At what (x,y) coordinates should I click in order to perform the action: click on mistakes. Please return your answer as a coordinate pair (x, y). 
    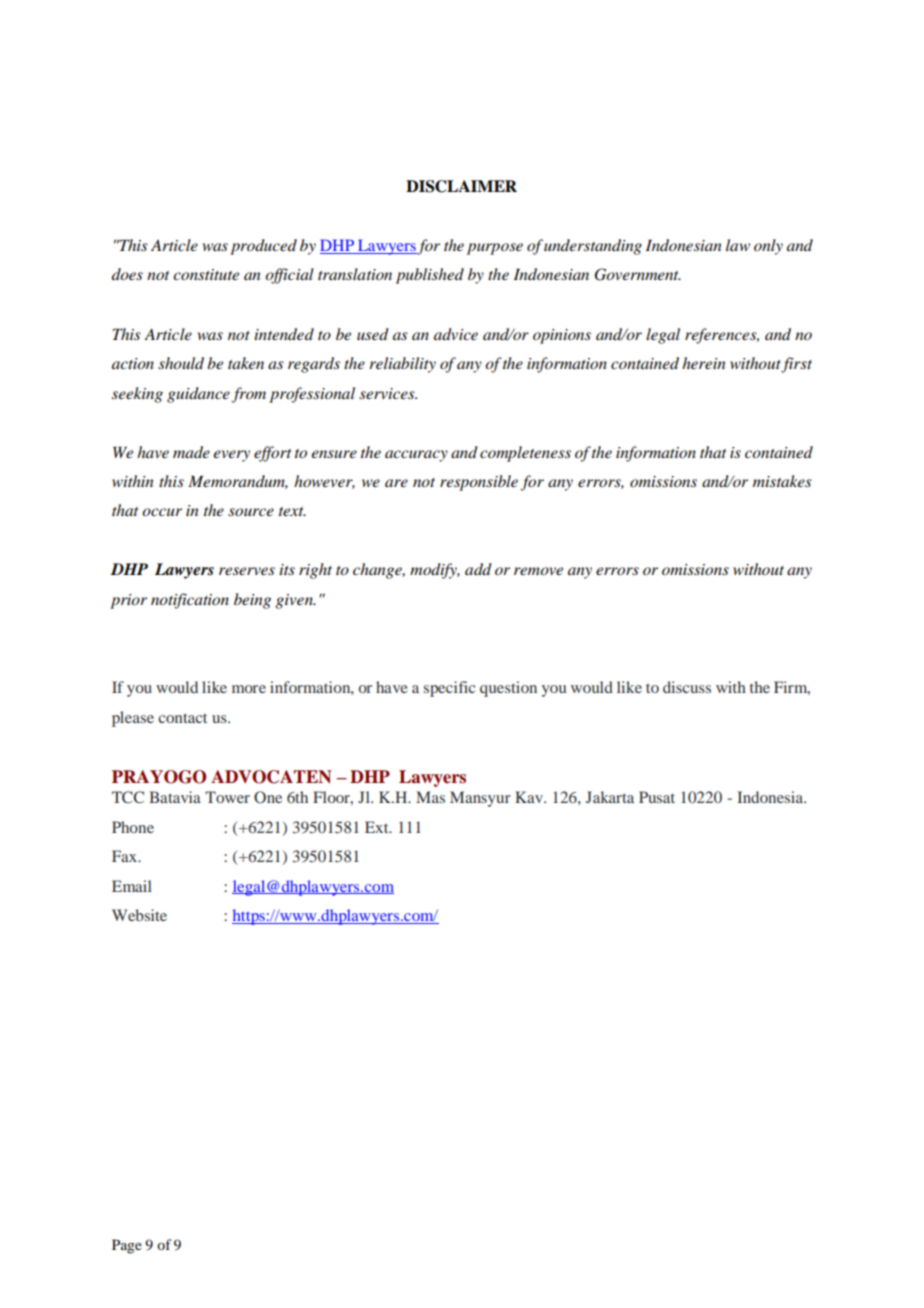
    Looking at the image, I should click on (782, 481).
